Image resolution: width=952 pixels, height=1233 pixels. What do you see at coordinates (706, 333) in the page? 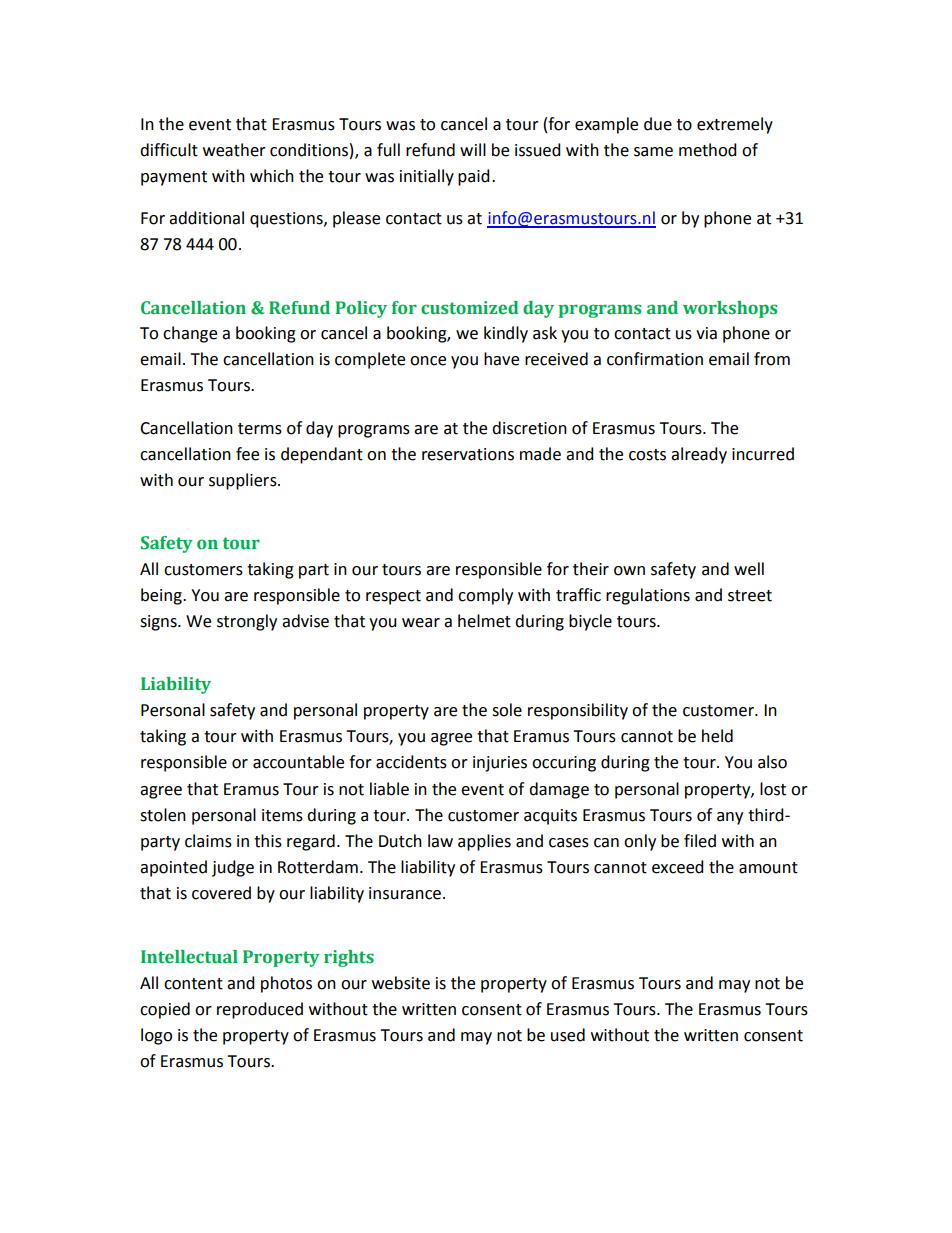
I see `via` at bounding box center [706, 333].
